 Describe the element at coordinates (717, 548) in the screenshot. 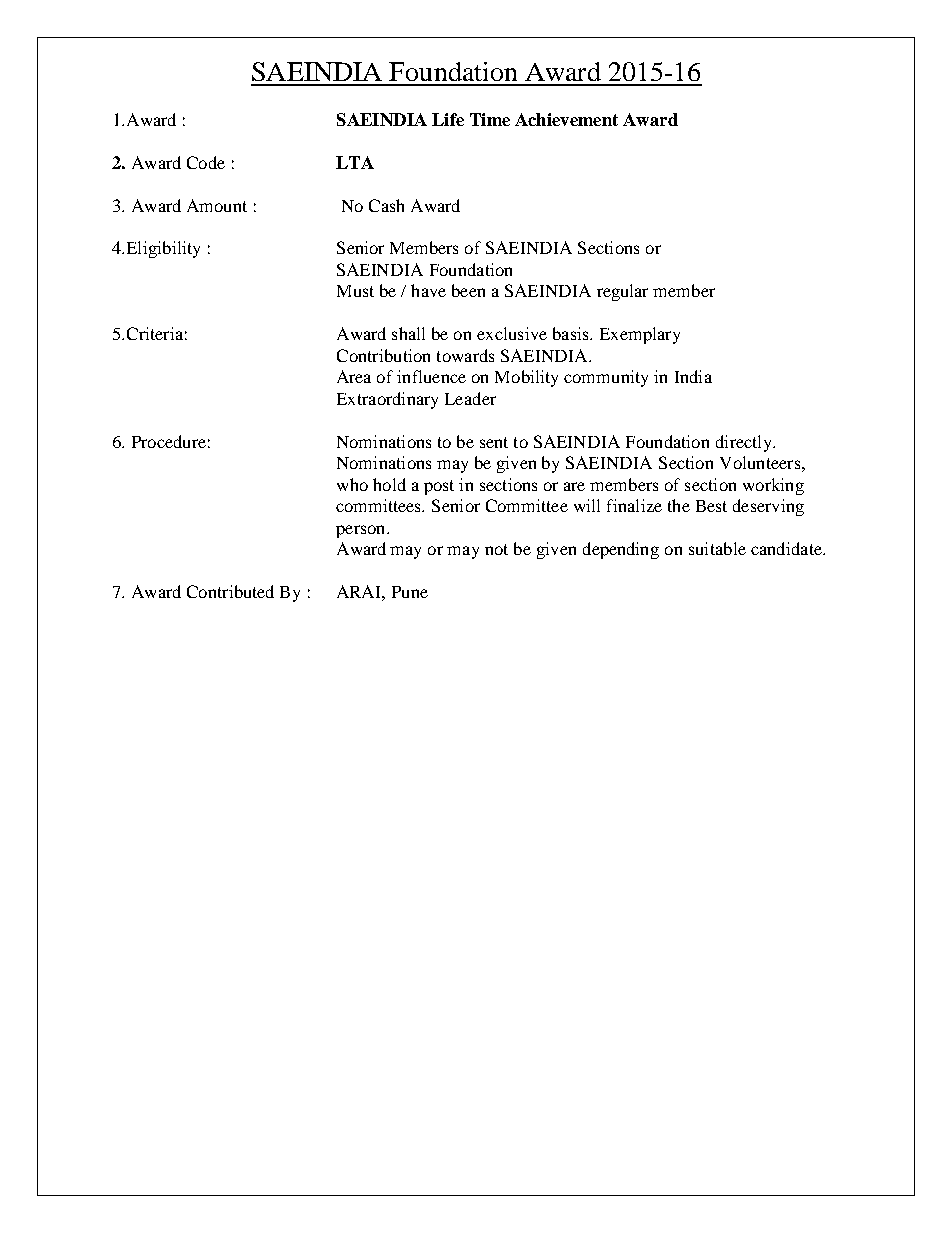

I see `suitable` at that location.
